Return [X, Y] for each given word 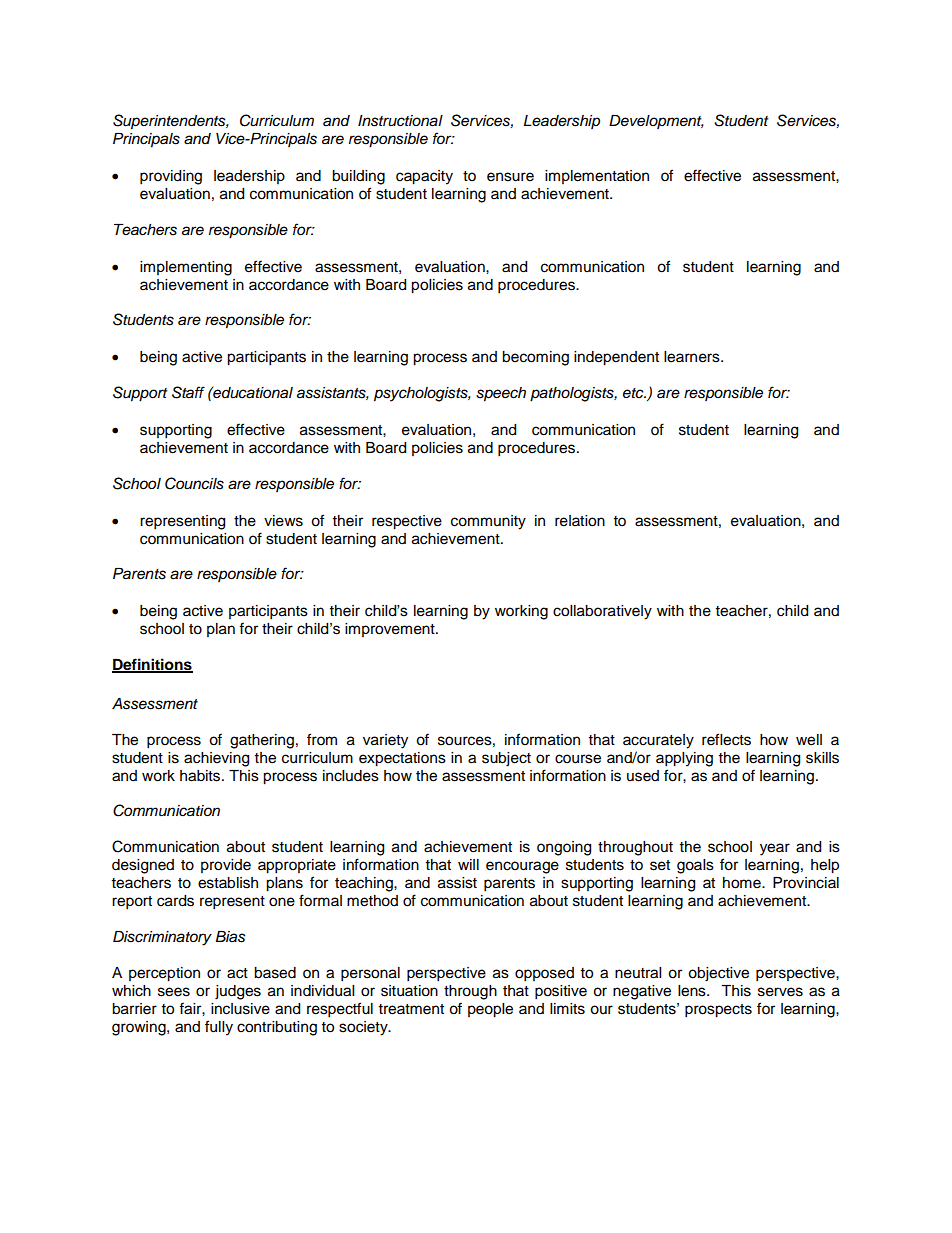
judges [238, 992]
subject [506, 759]
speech [501, 394]
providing [171, 177]
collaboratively [602, 612]
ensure [510, 177]
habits [201, 776]
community [488, 522]
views [283, 521]
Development [656, 122]
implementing [186, 268]
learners [693, 357]
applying [684, 759]
